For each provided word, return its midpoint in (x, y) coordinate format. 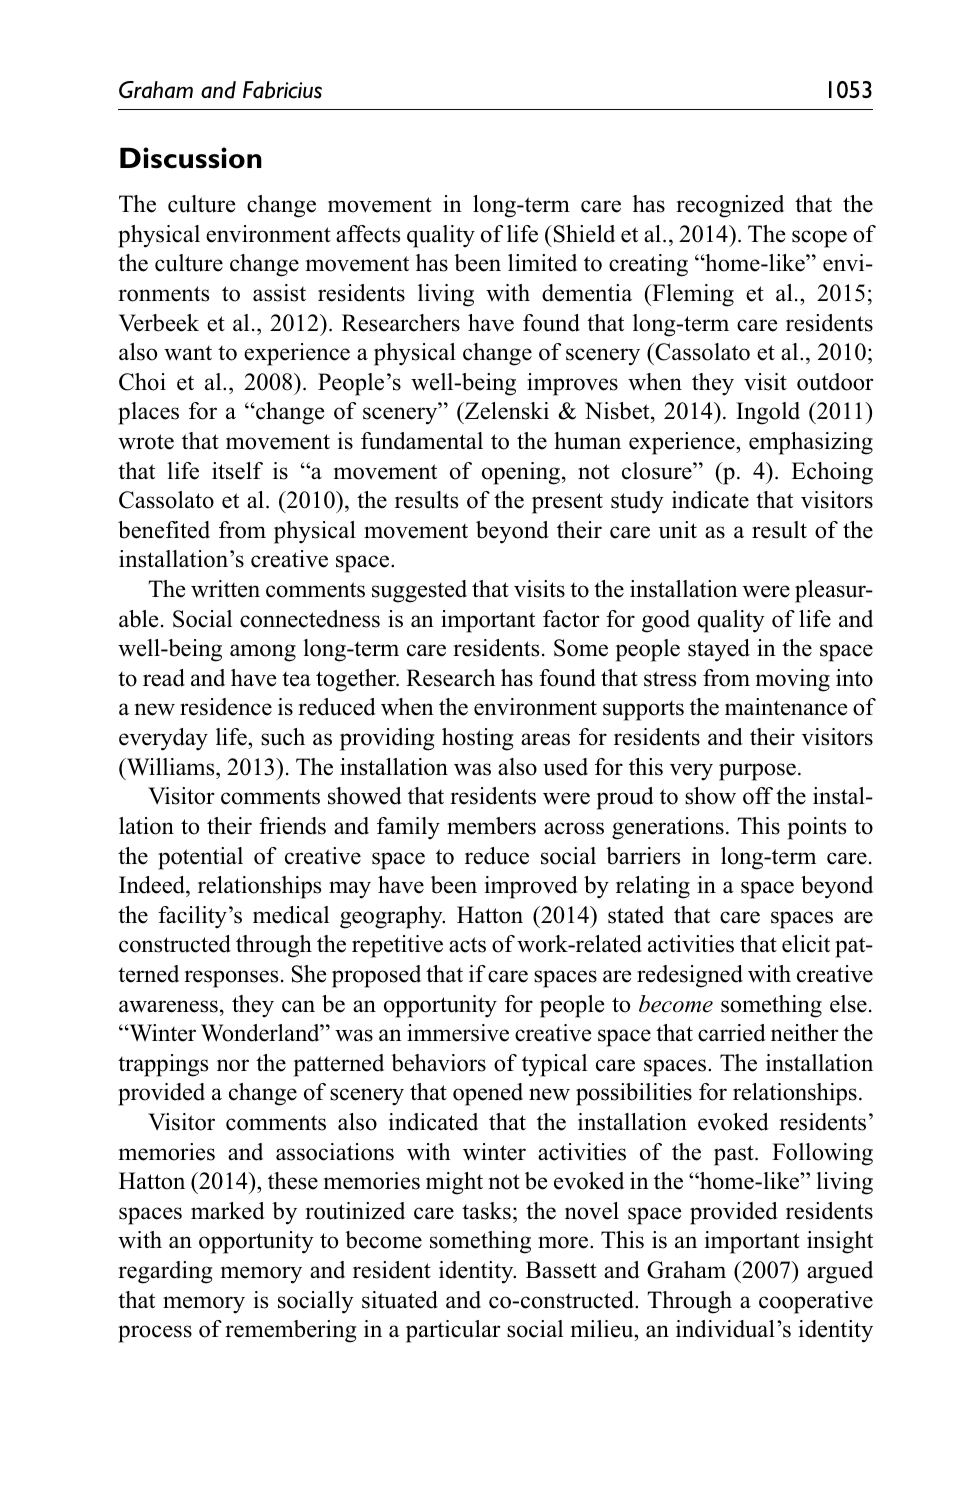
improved (531, 887)
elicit (806, 944)
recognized (730, 206)
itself (237, 471)
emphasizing (811, 443)
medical (291, 915)
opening (522, 473)
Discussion (191, 158)
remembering (290, 1331)
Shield (583, 234)
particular (453, 1331)
